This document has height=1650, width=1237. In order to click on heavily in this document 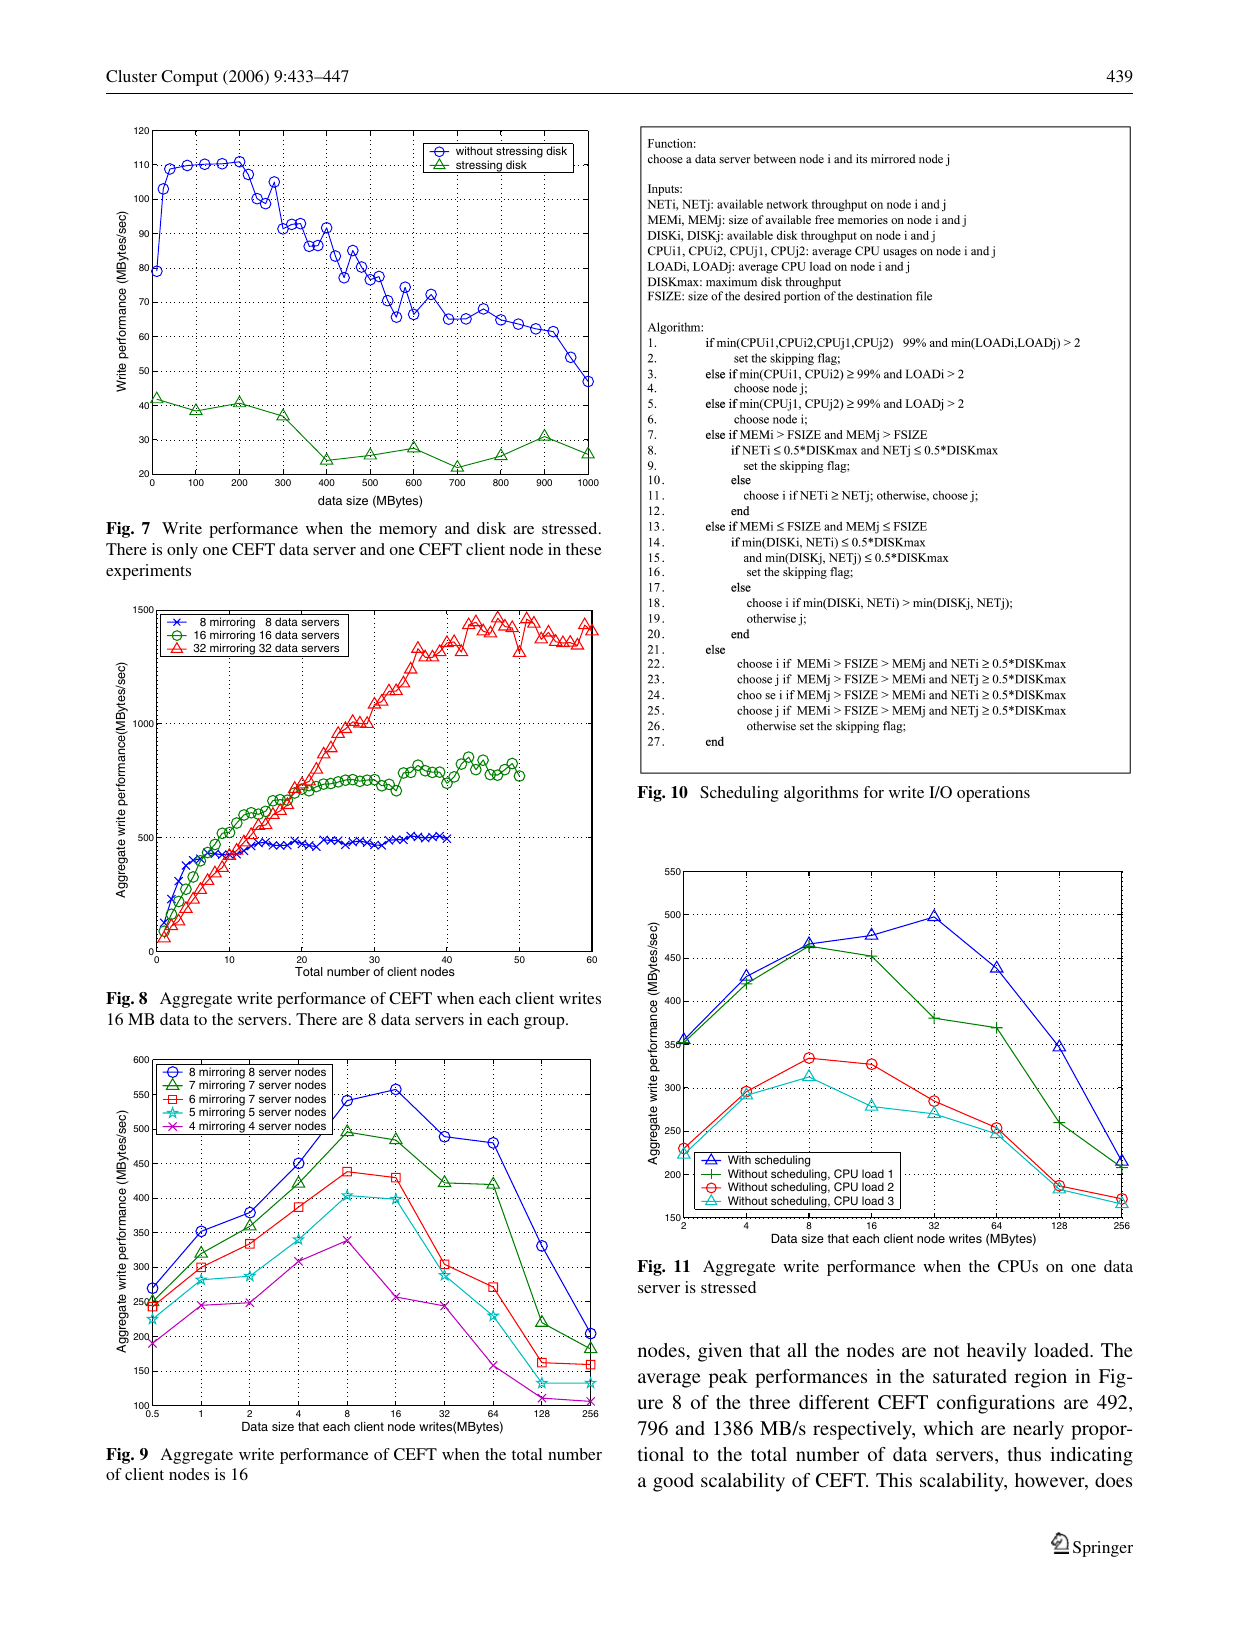, I will do `click(997, 1352)`.
